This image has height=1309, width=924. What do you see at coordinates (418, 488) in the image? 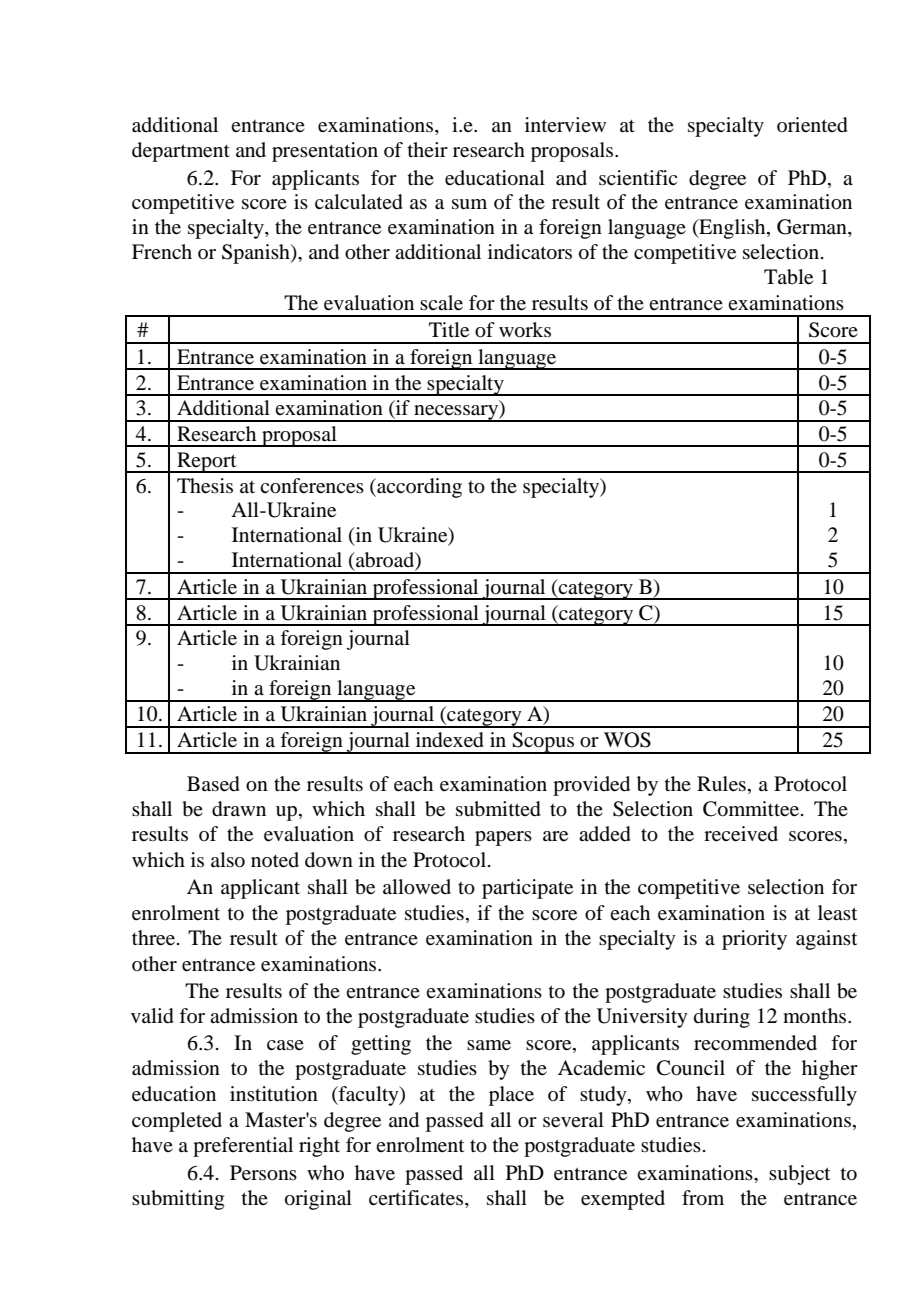
I see `according` at bounding box center [418, 488].
